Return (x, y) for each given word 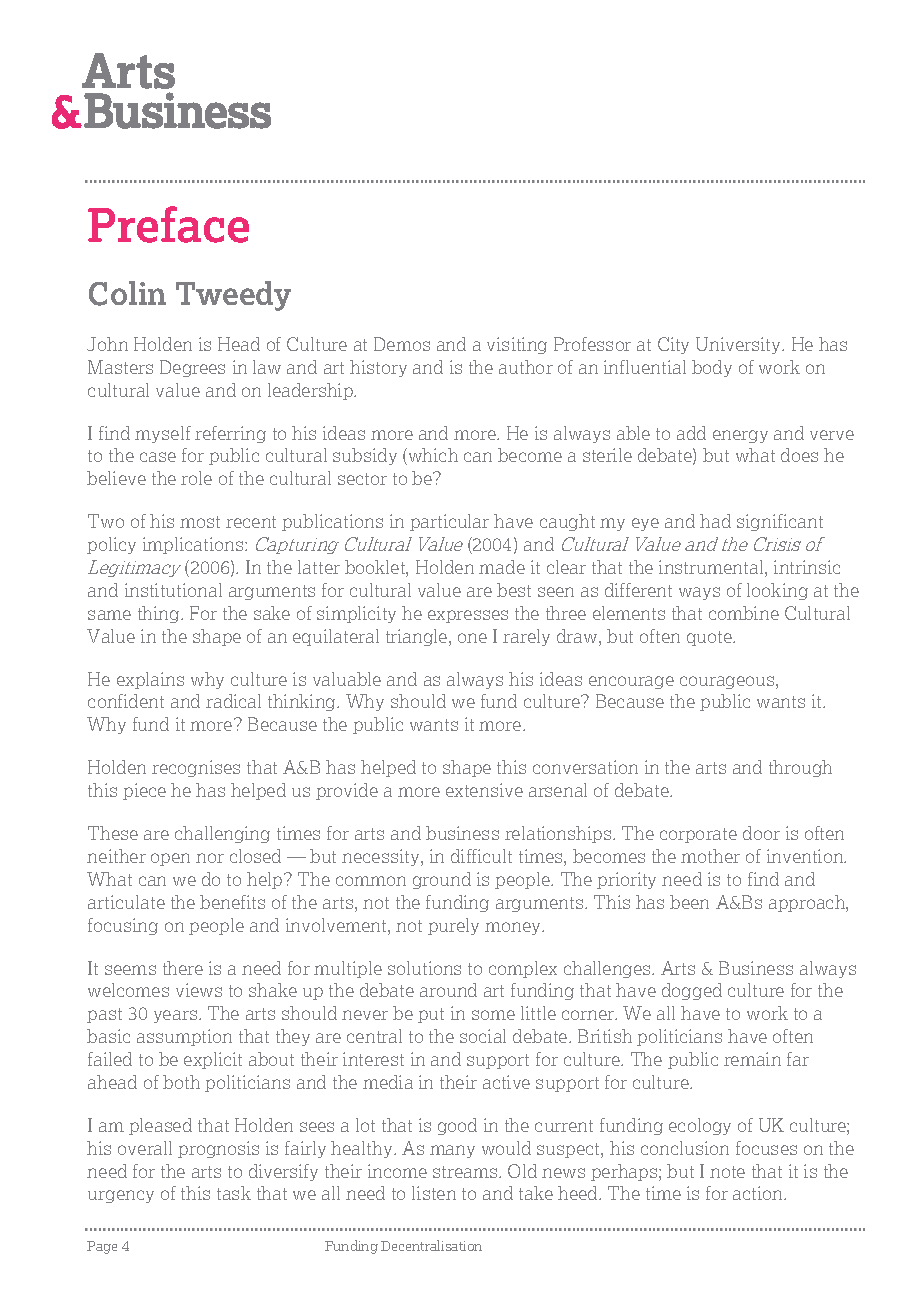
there (183, 968)
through (800, 768)
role (196, 478)
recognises (196, 768)
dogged (692, 991)
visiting (517, 345)
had (715, 521)
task (234, 1193)
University (740, 345)
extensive (484, 790)
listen (434, 1193)
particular (449, 522)
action (759, 1193)
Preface (168, 224)
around (448, 990)
